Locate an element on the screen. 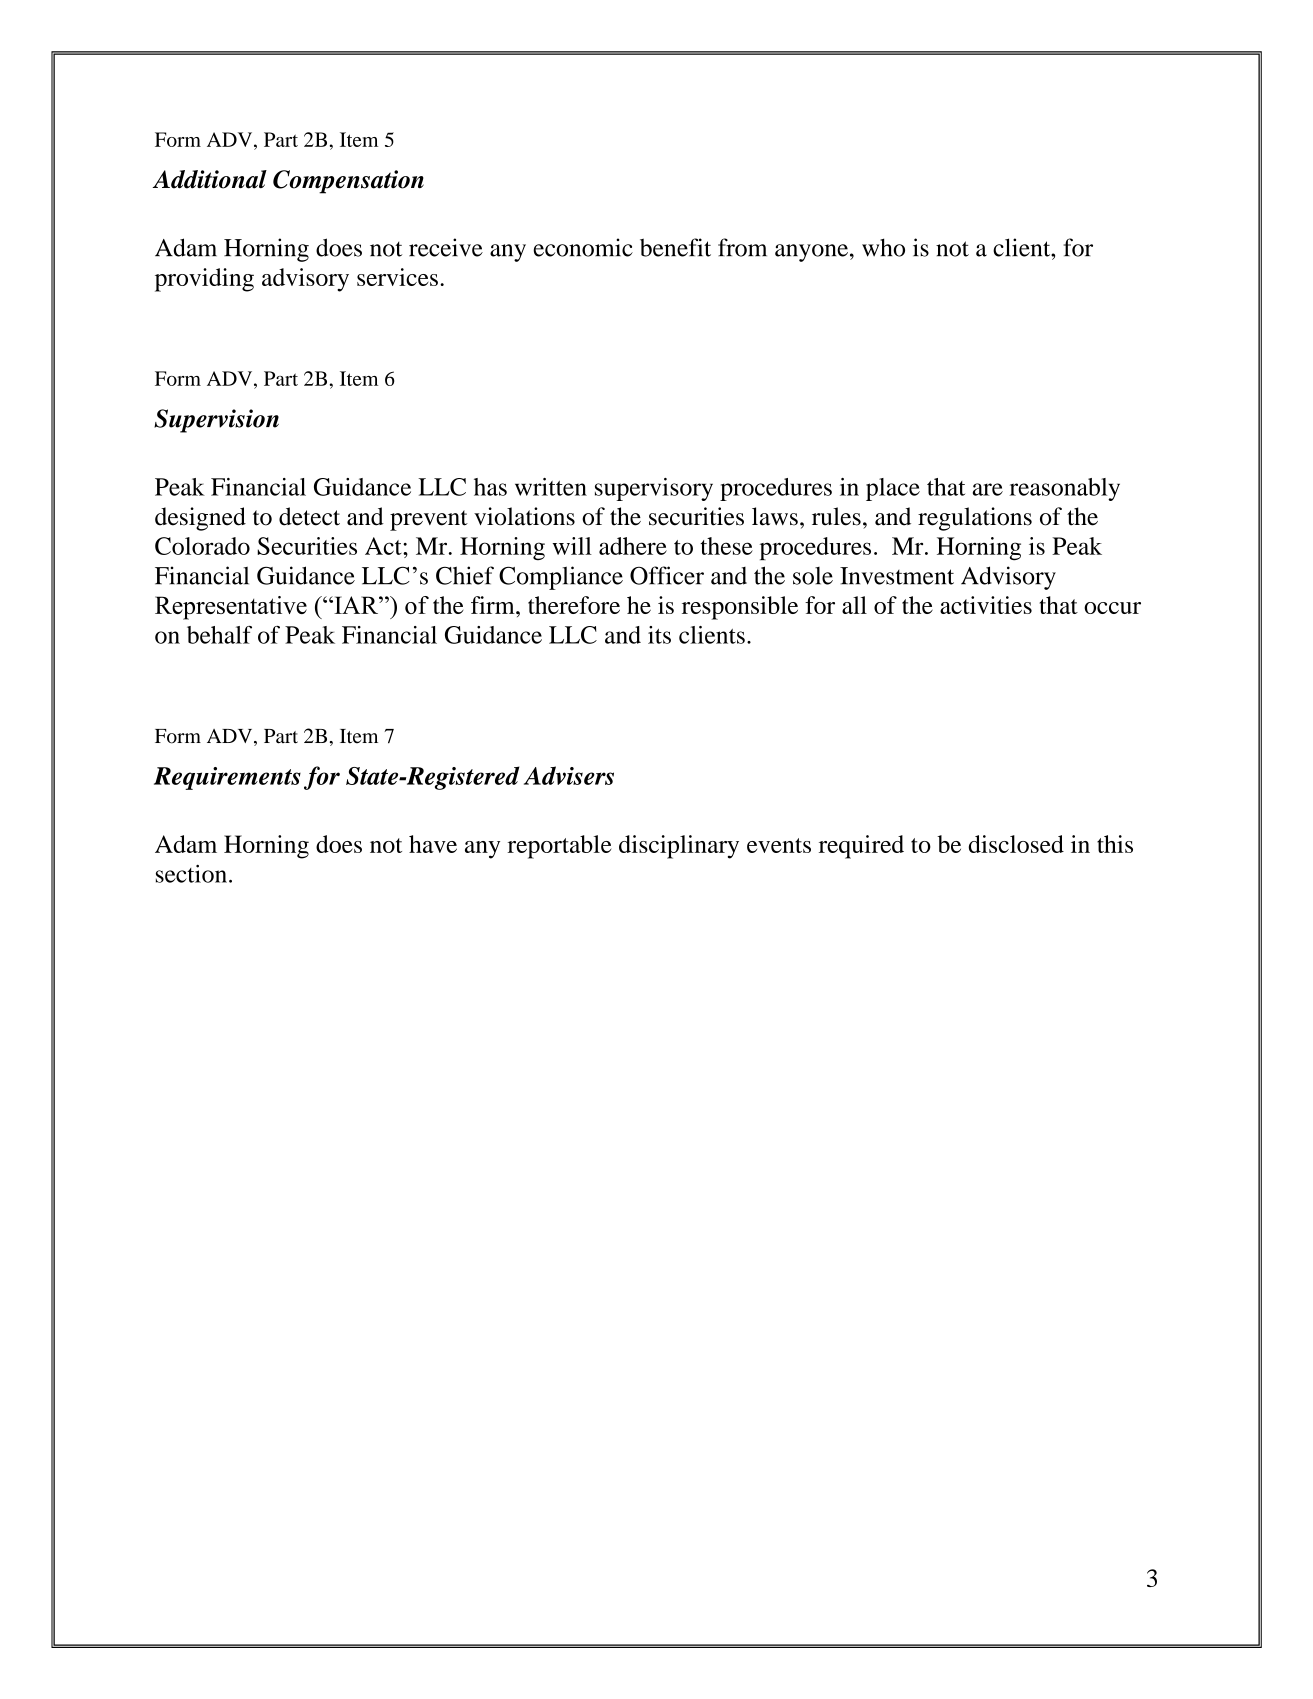 The image size is (1313, 1699). benefit is located at coordinates (675, 247).
